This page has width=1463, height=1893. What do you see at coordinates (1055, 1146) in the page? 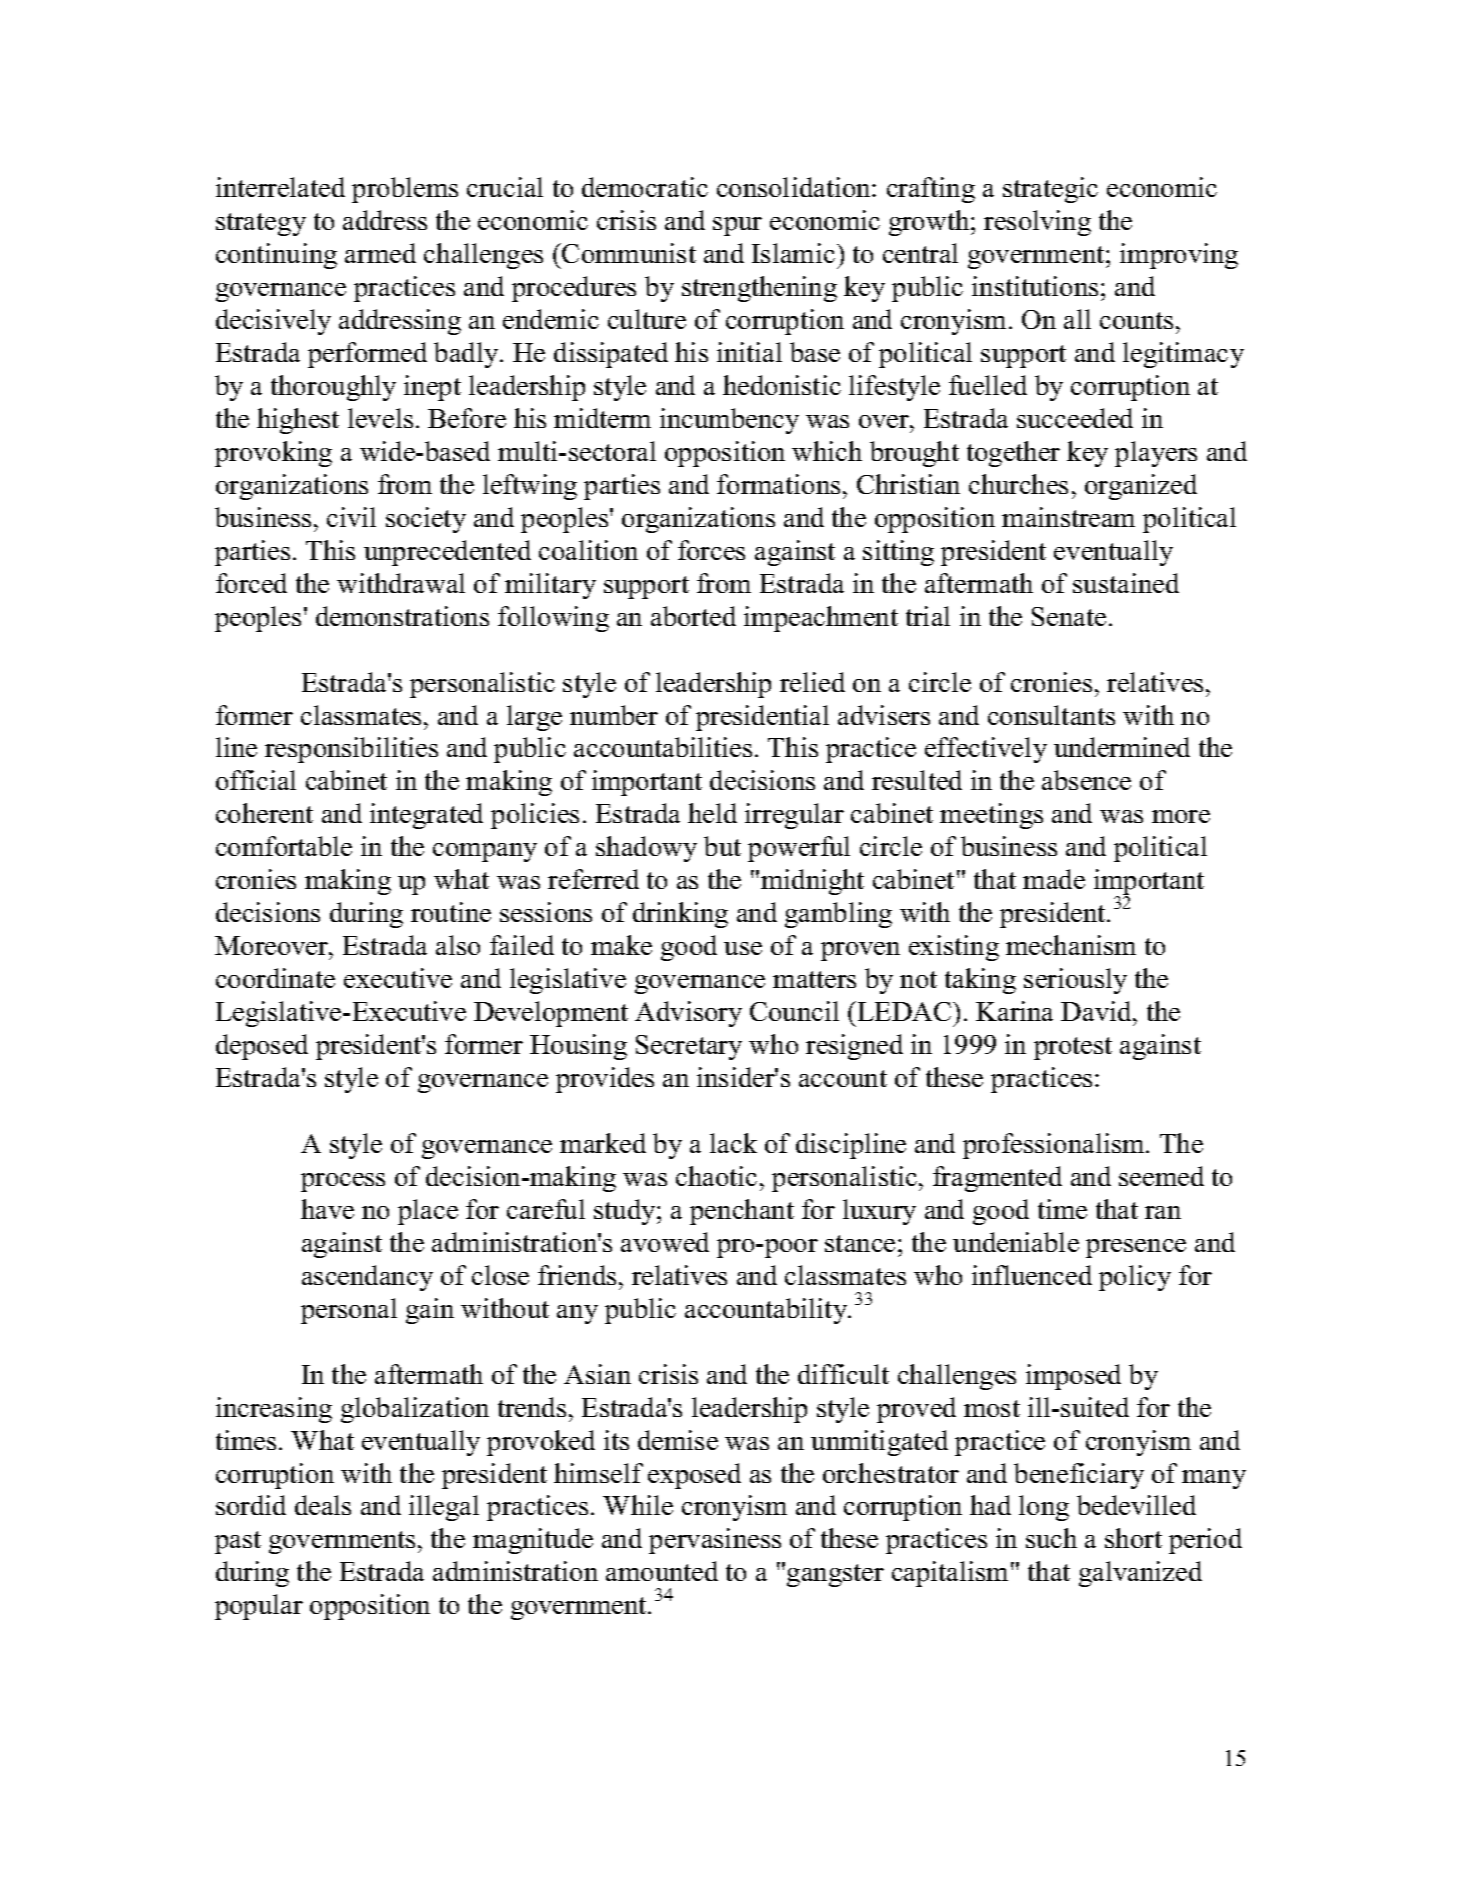
I see `professionalism` at bounding box center [1055, 1146].
